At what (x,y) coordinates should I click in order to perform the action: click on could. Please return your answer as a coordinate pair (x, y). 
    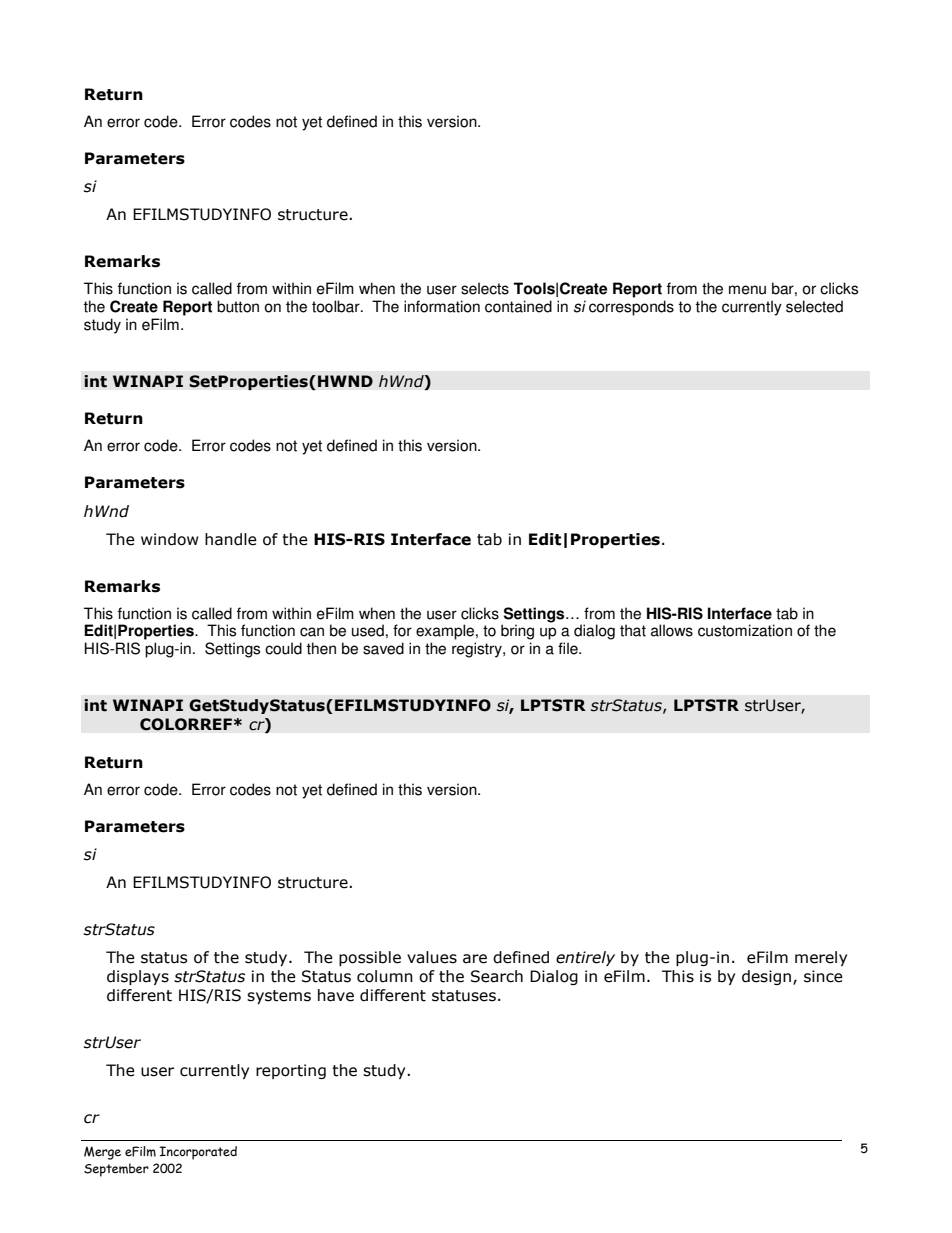
    Looking at the image, I should click on (283, 648).
